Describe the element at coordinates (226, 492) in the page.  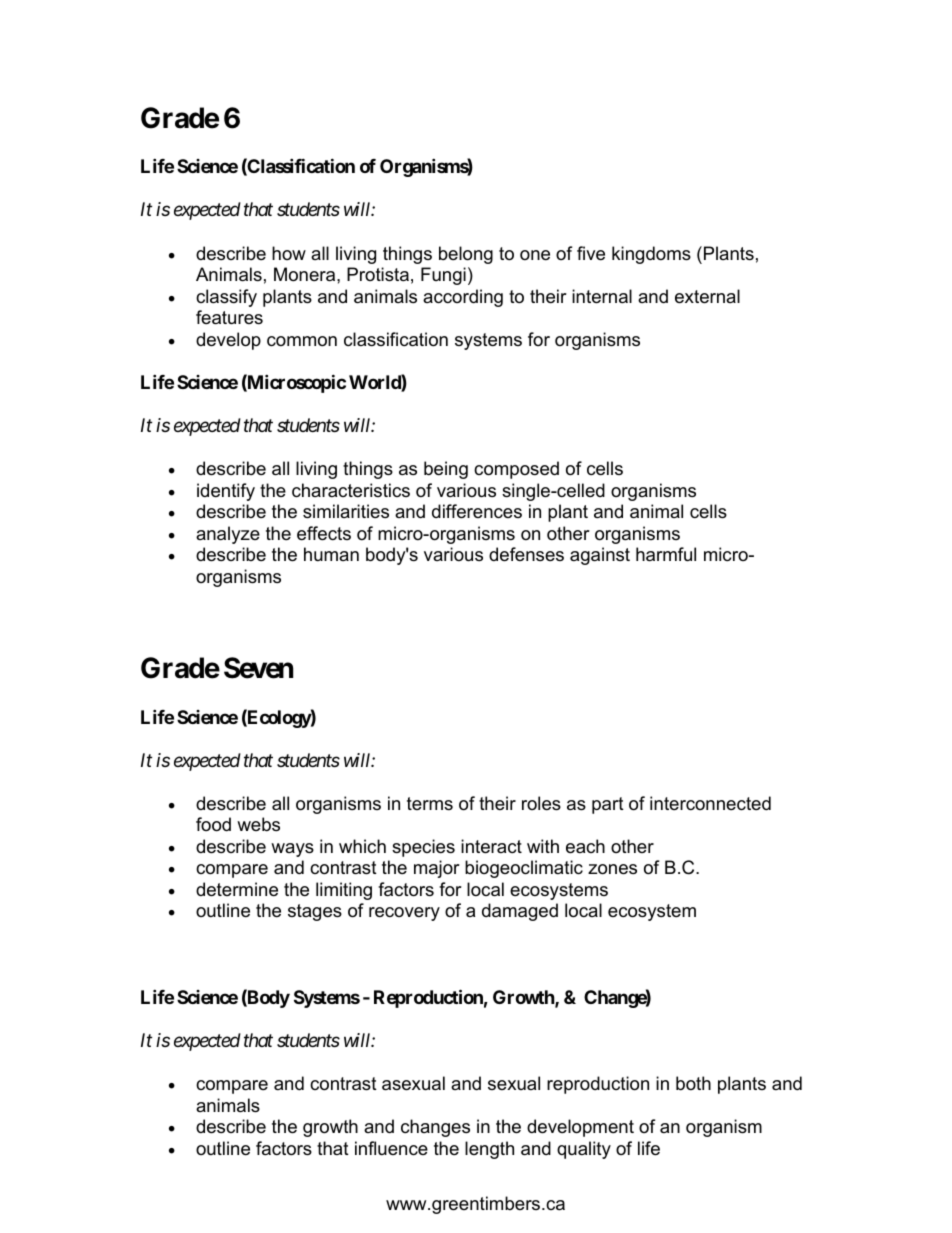
I see `identify` at that location.
